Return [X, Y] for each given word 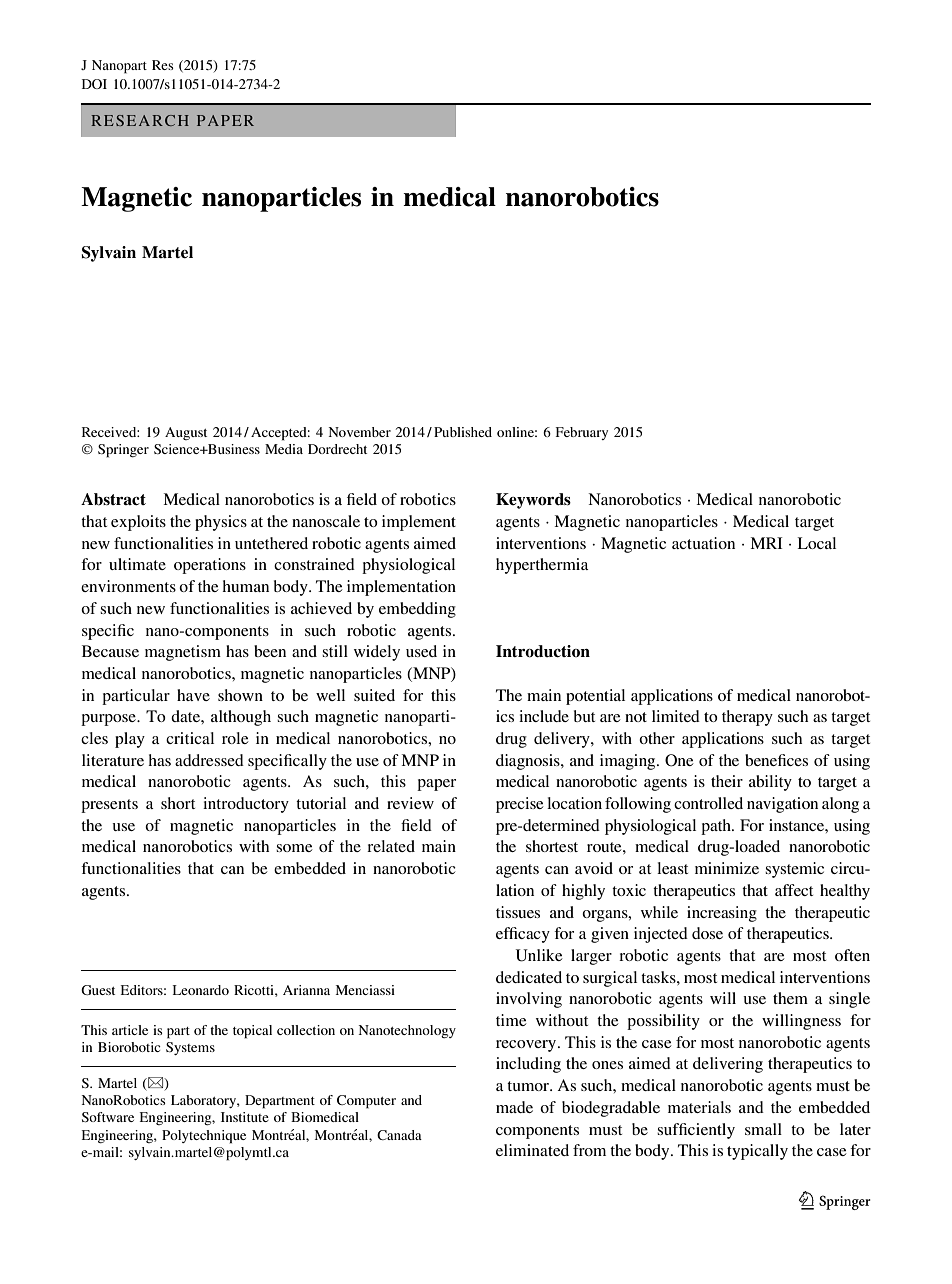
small [763, 1129]
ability [770, 783]
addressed [209, 760]
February [581, 433]
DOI [94, 84]
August [186, 433]
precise [520, 805]
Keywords [533, 501]
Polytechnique [204, 1137]
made [514, 1107]
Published [463, 432]
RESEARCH [140, 120]
